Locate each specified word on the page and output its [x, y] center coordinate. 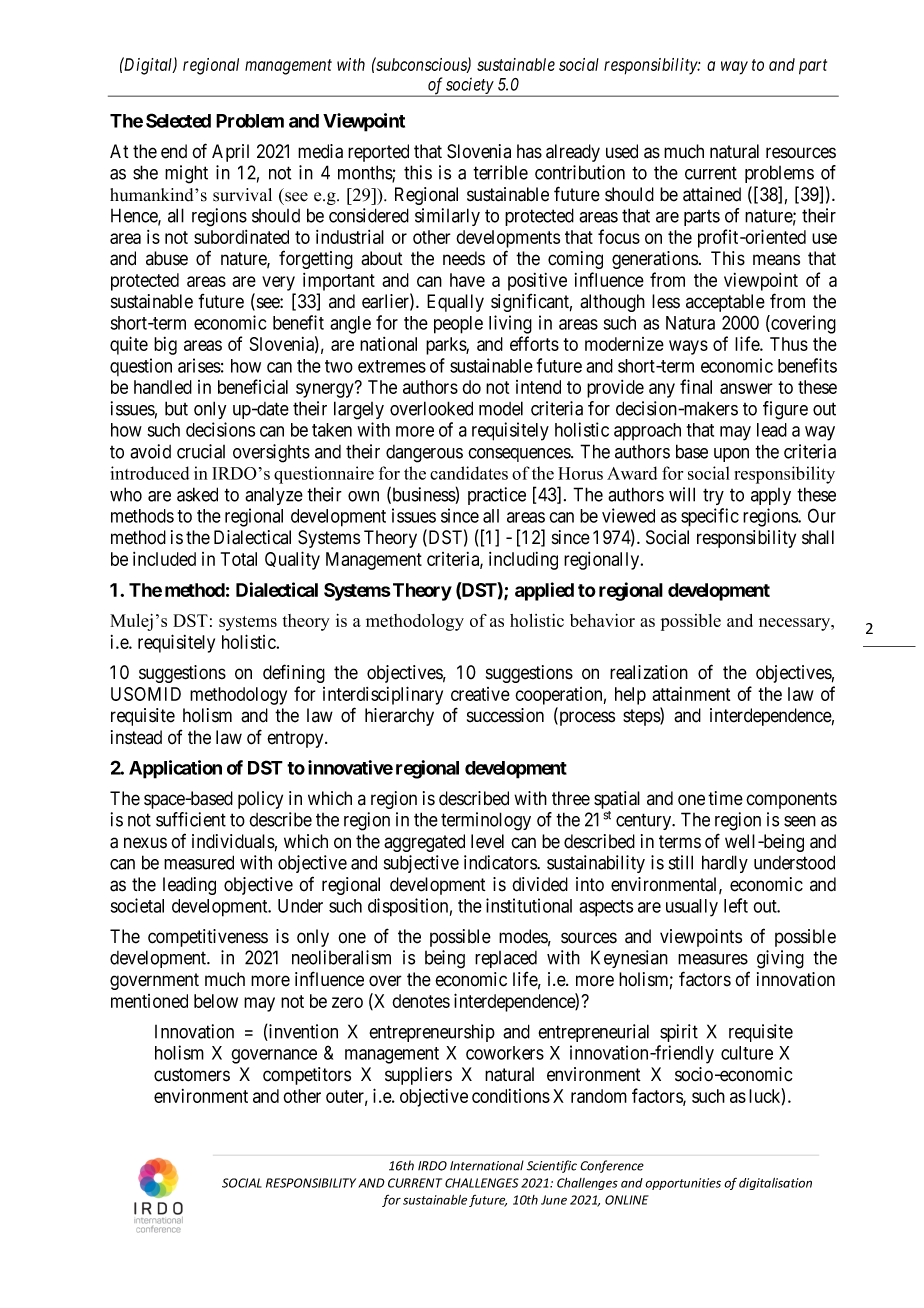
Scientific [552, 1166]
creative [480, 694]
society [469, 87]
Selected [178, 120]
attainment [691, 694]
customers [192, 1075]
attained [712, 194]
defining [294, 673]
